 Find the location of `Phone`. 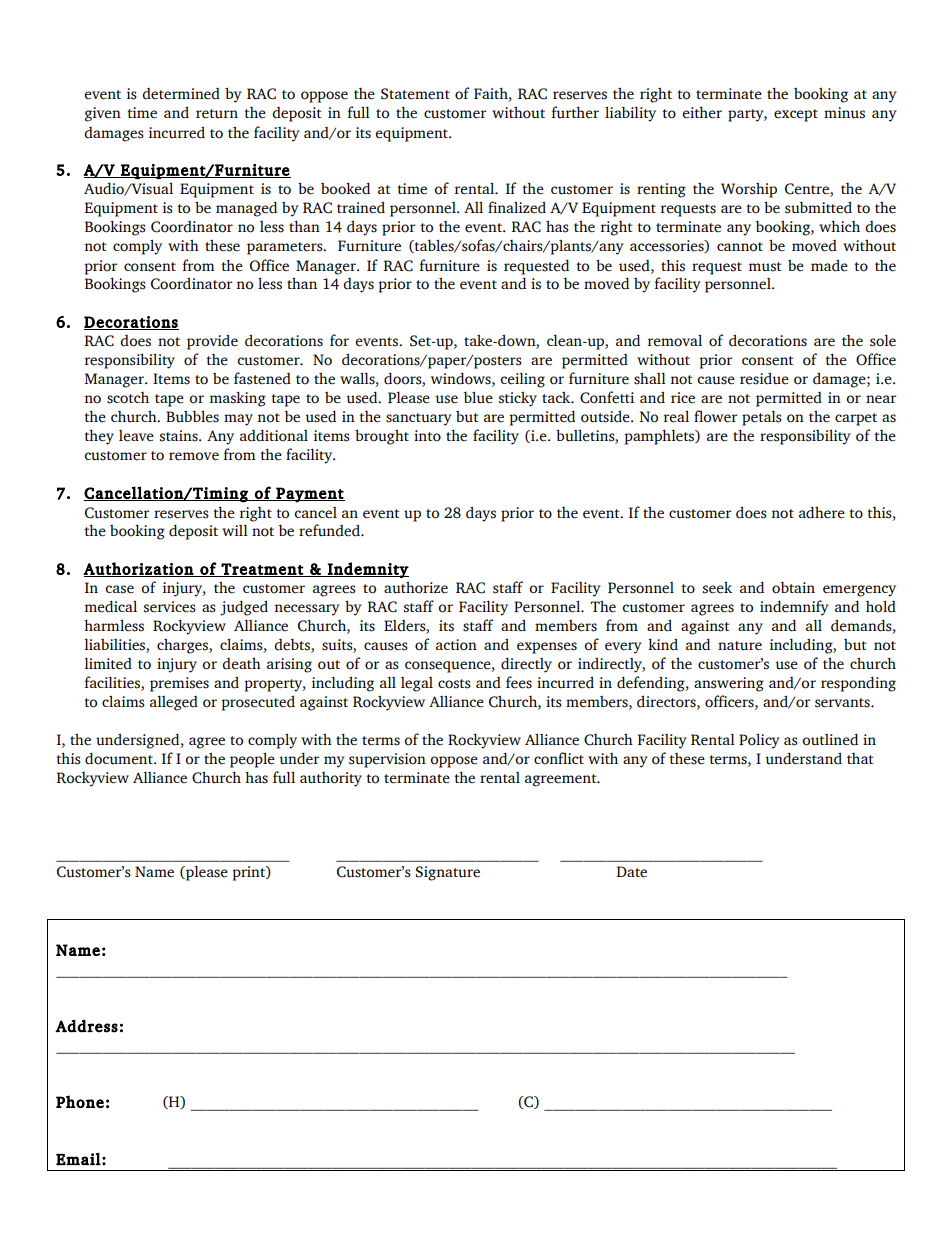

Phone is located at coordinates (80, 1101).
